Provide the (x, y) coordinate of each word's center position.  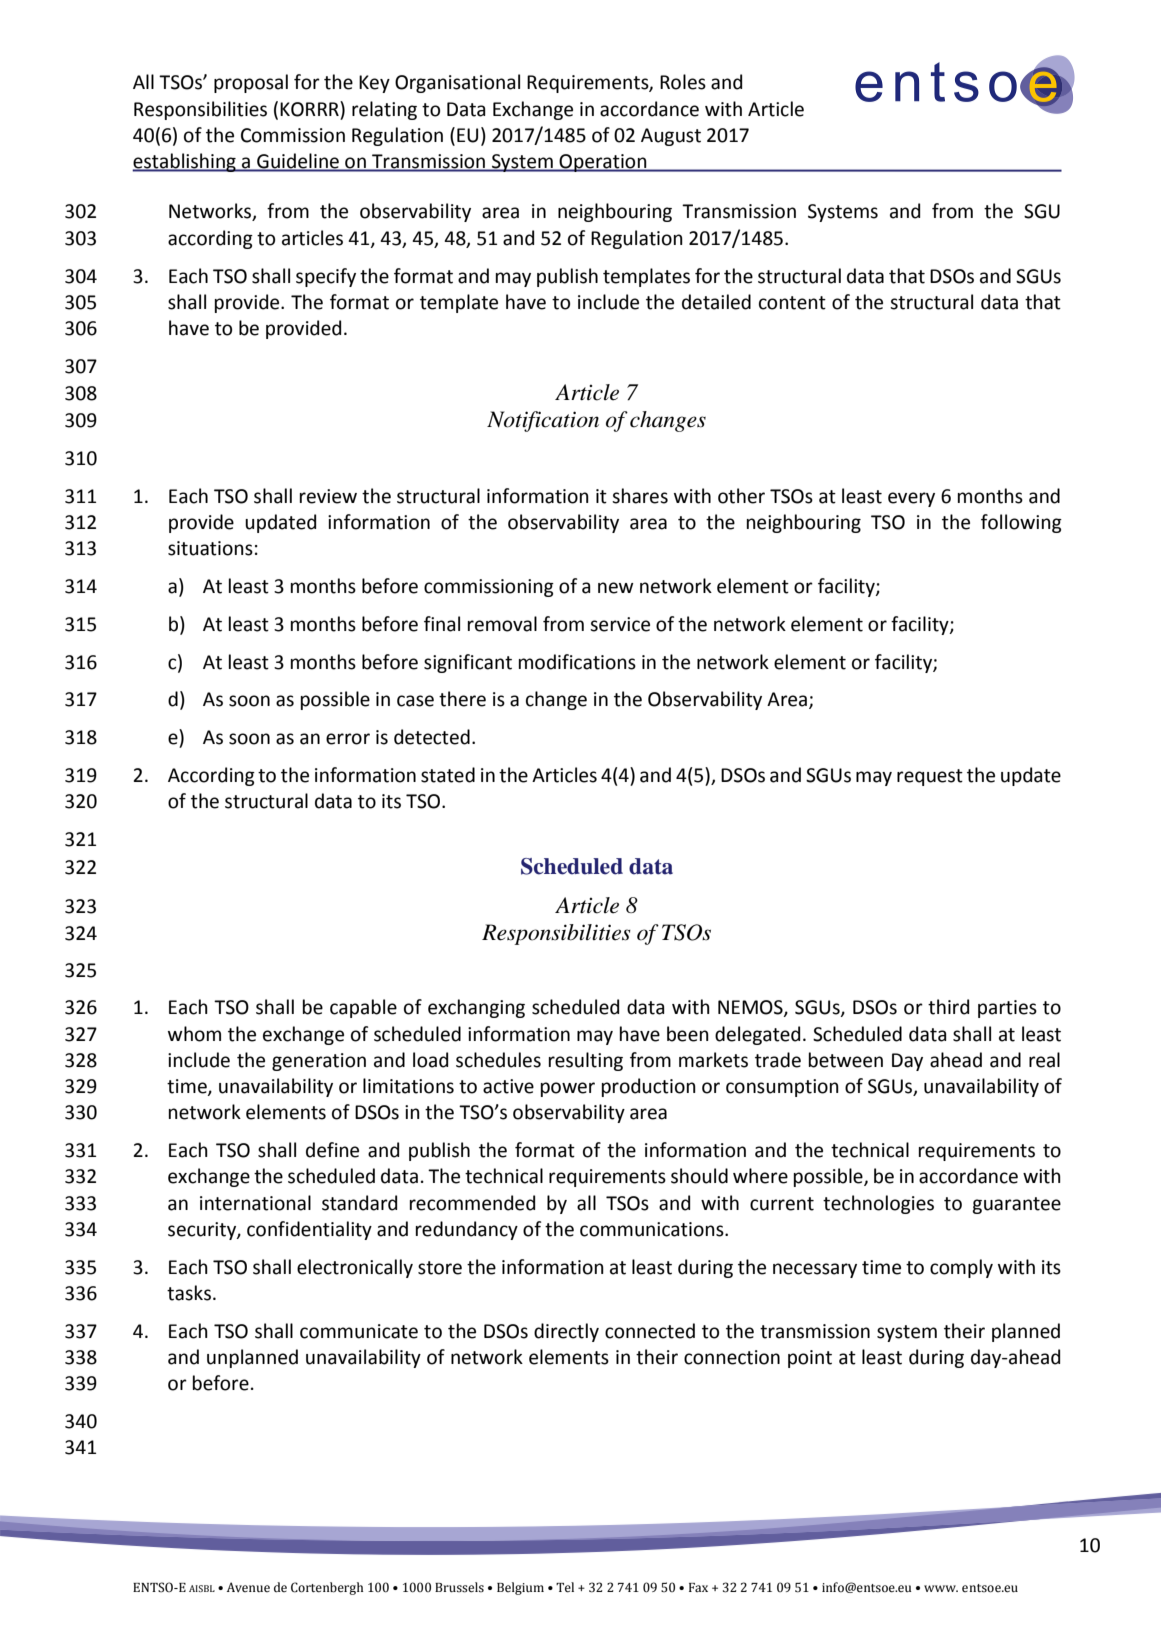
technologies (878, 1204)
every (911, 499)
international (255, 1203)
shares (640, 496)
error (348, 739)
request (930, 777)
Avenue (248, 1587)
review (328, 496)
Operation (603, 163)
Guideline (298, 162)
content (792, 303)
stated (448, 775)
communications (653, 1229)
